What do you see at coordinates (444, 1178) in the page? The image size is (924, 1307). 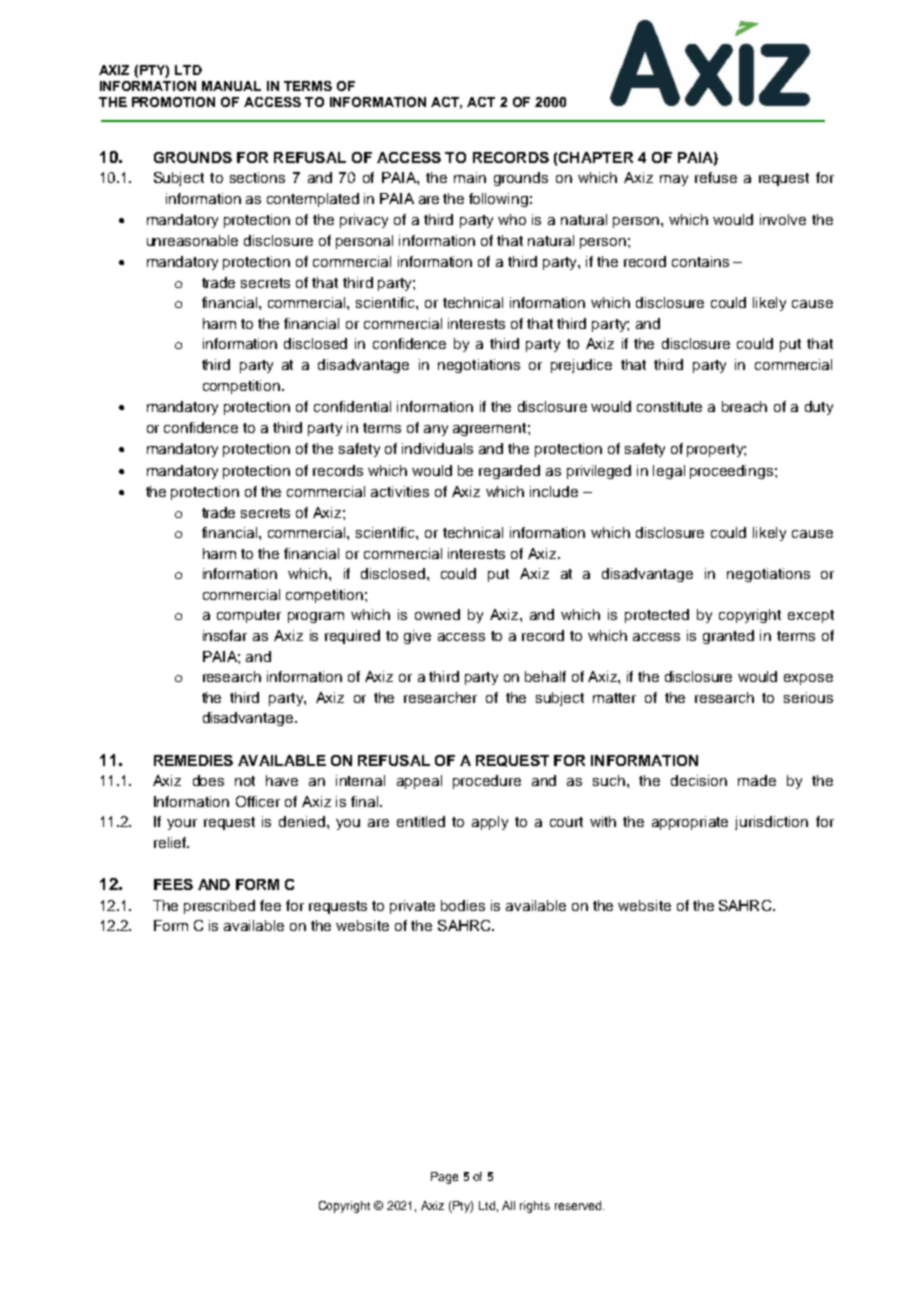 I see `Page` at bounding box center [444, 1178].
